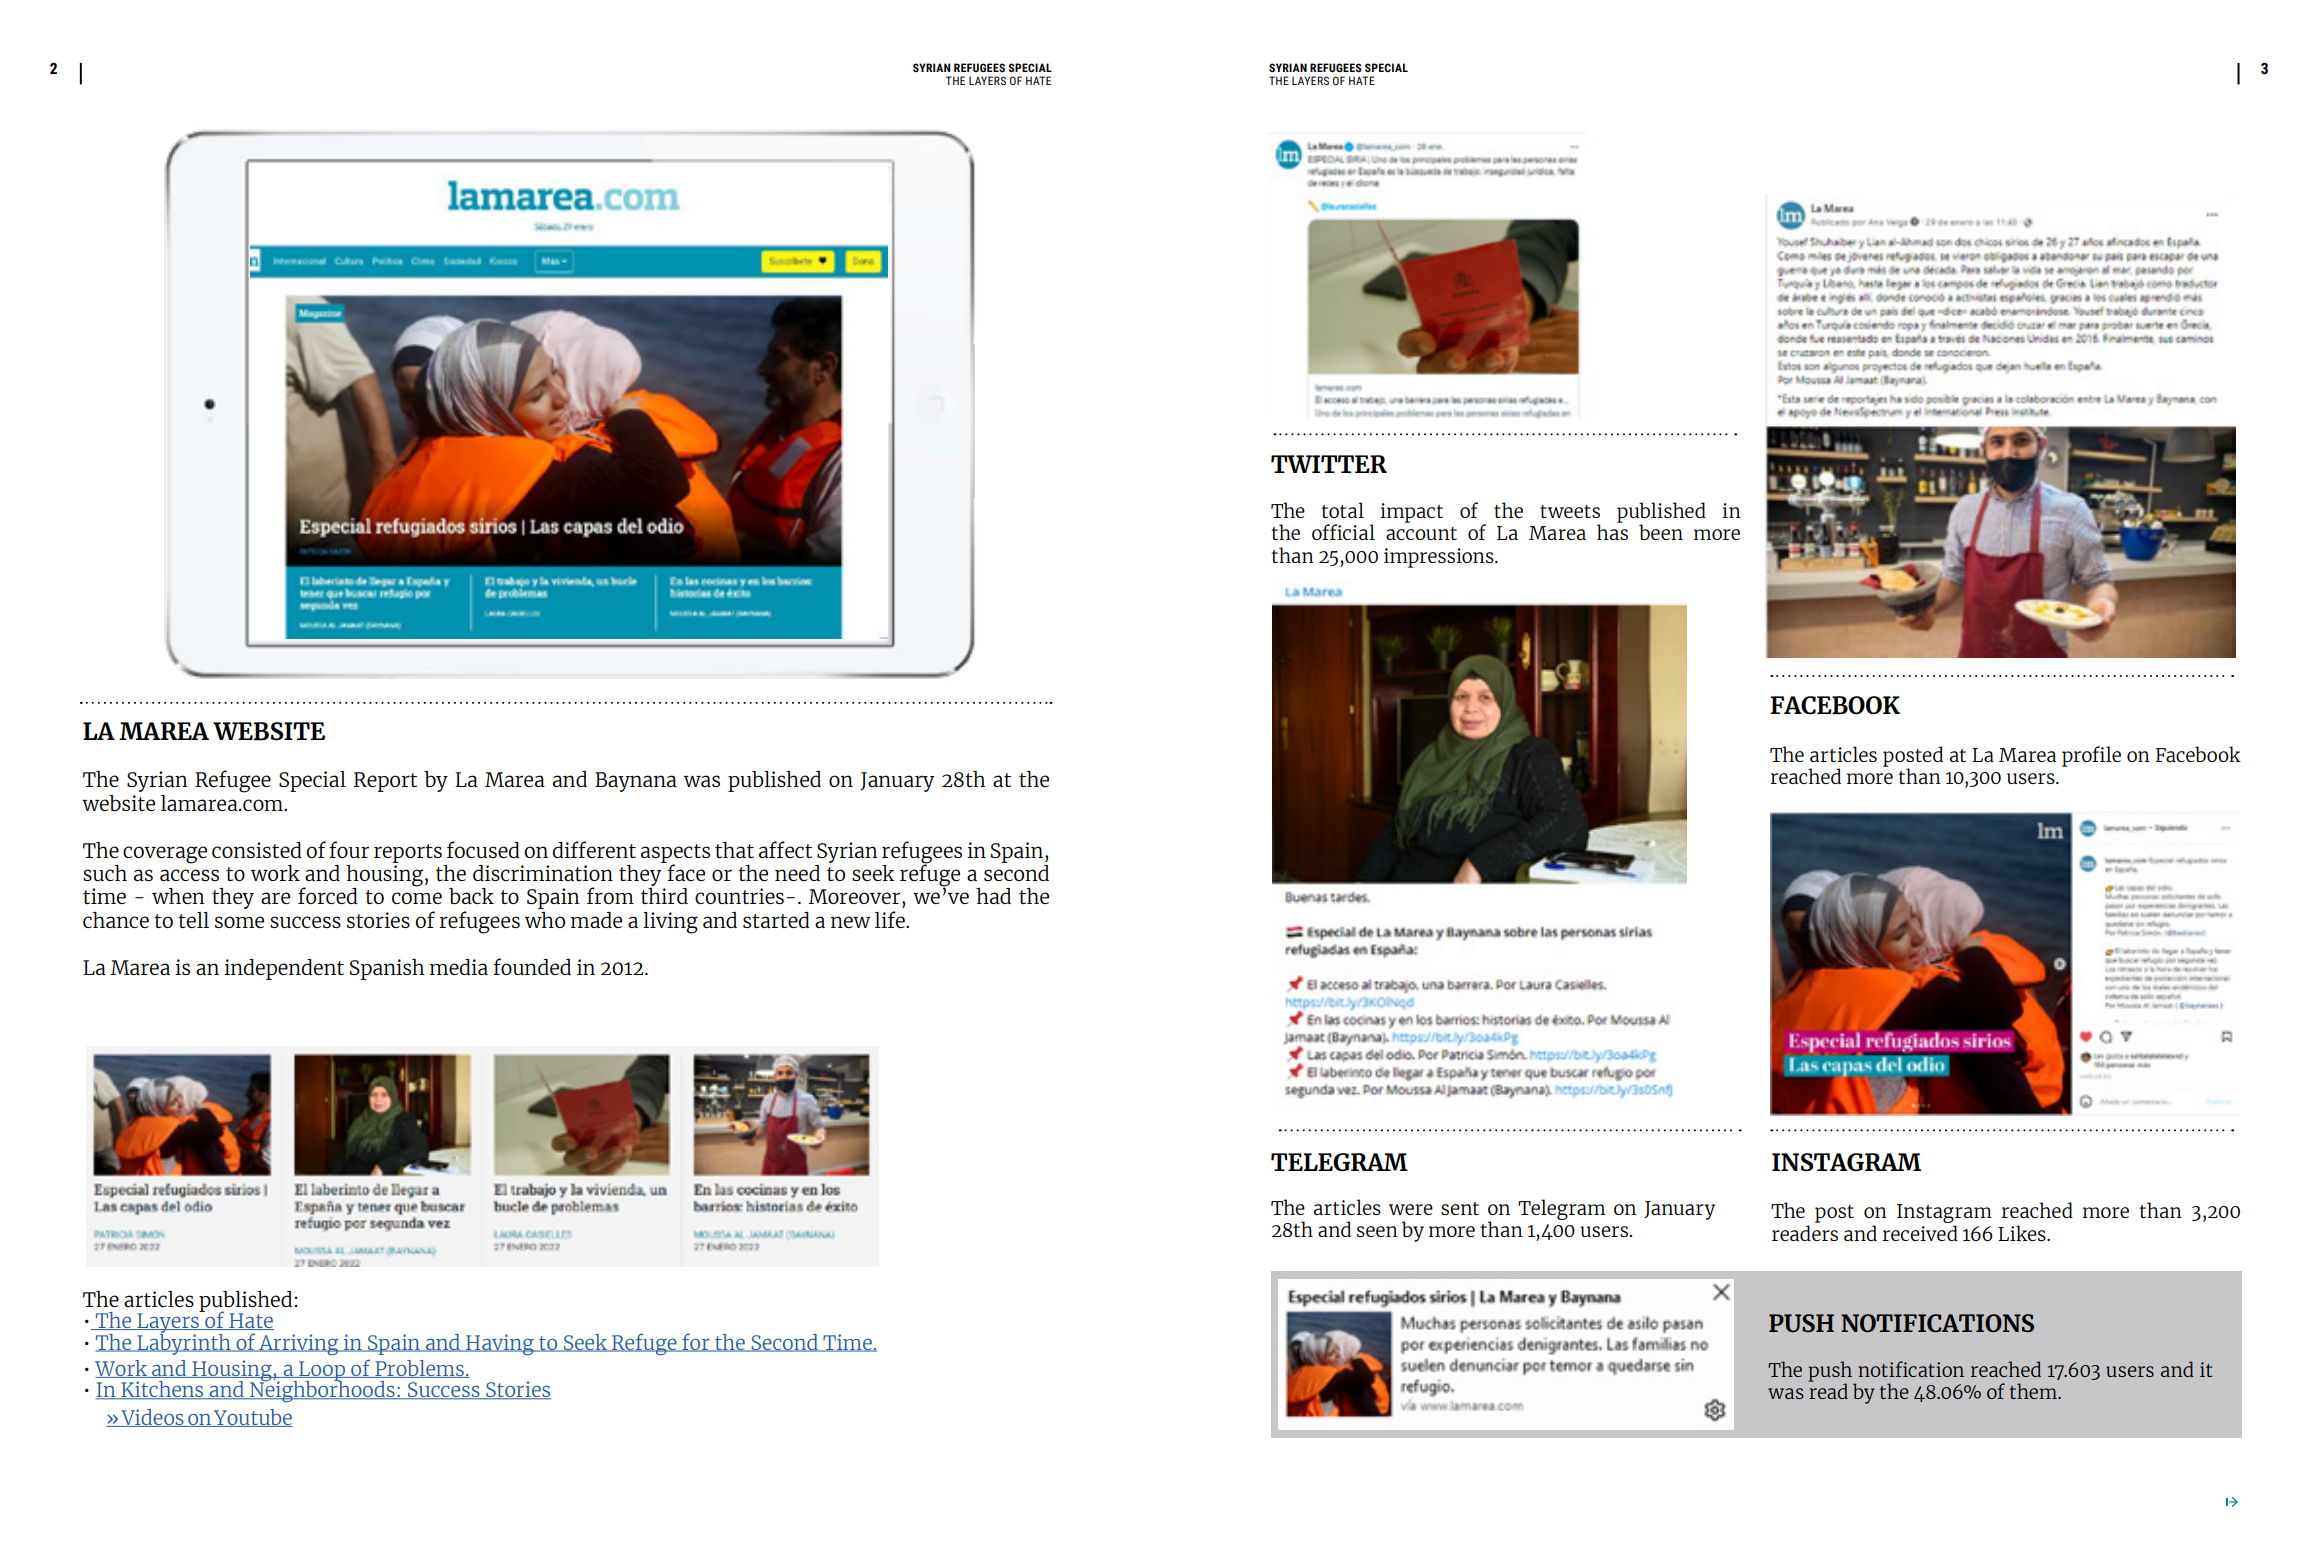 The image size is (2321, 1548). I want to click on had, so click(993, 896).
